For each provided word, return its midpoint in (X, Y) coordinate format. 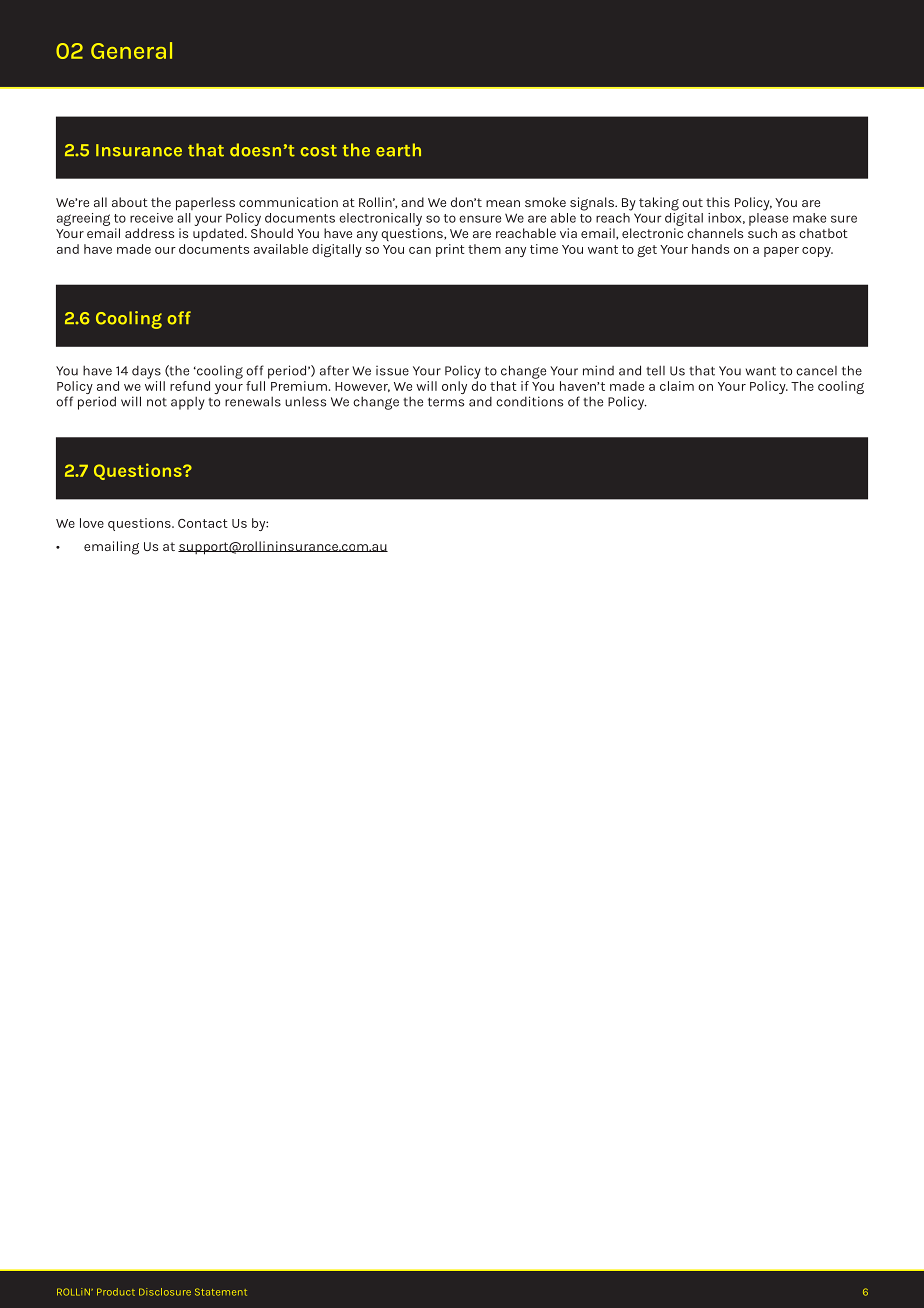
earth (398, 150)
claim (677, 386)
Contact (203, 523)
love (92, 523)
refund (190, 386)
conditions (529, 401)
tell (655, 371)
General (131, 50)
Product (116, 1292)
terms (446, 402)
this (718, 202)
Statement (221, 1292)
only (454, 387)
